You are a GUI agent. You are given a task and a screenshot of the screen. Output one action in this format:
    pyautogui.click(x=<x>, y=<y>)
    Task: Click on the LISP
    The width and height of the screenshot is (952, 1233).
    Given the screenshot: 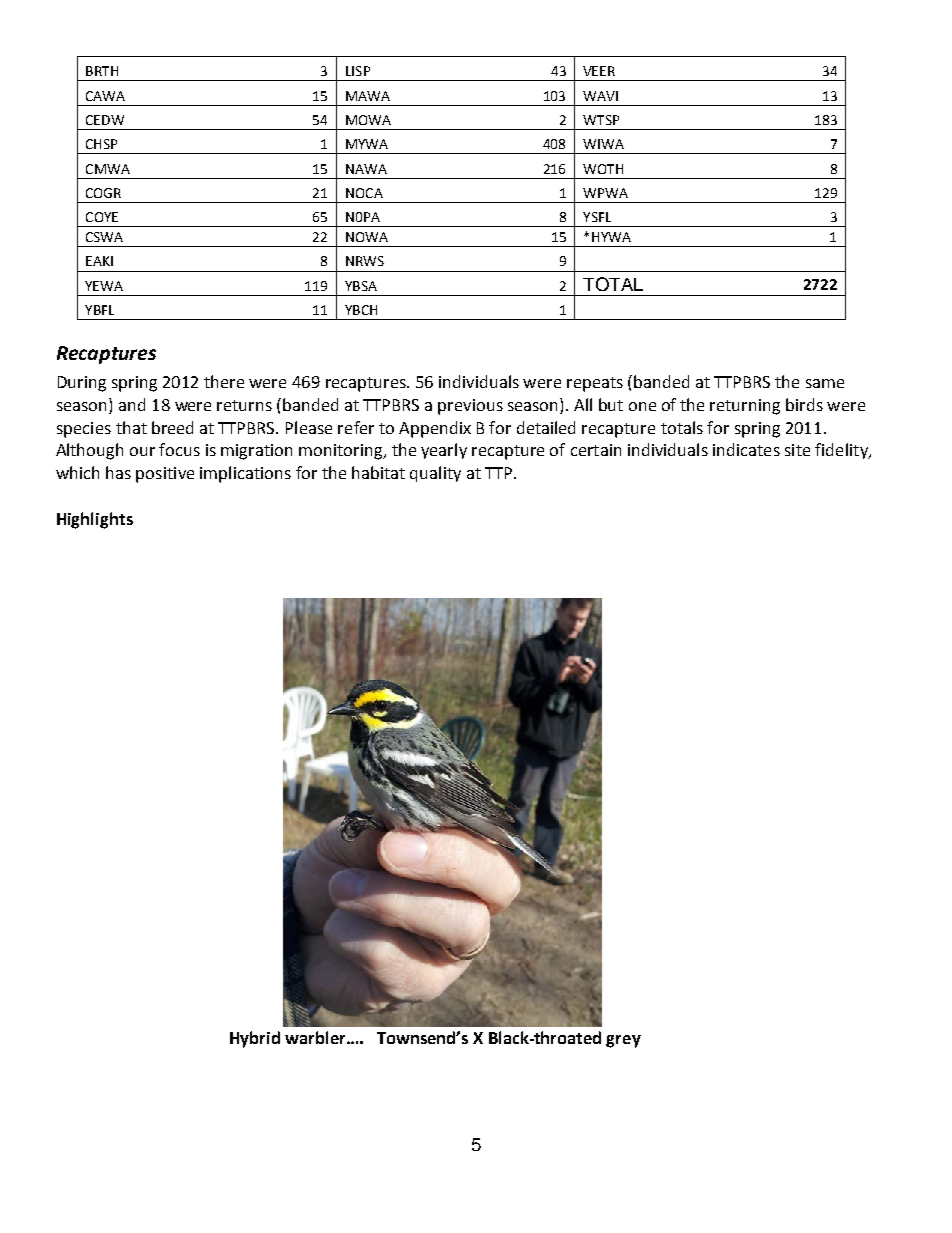 What is the action you would take?
    pyautogui.click(x=358, y=71)
